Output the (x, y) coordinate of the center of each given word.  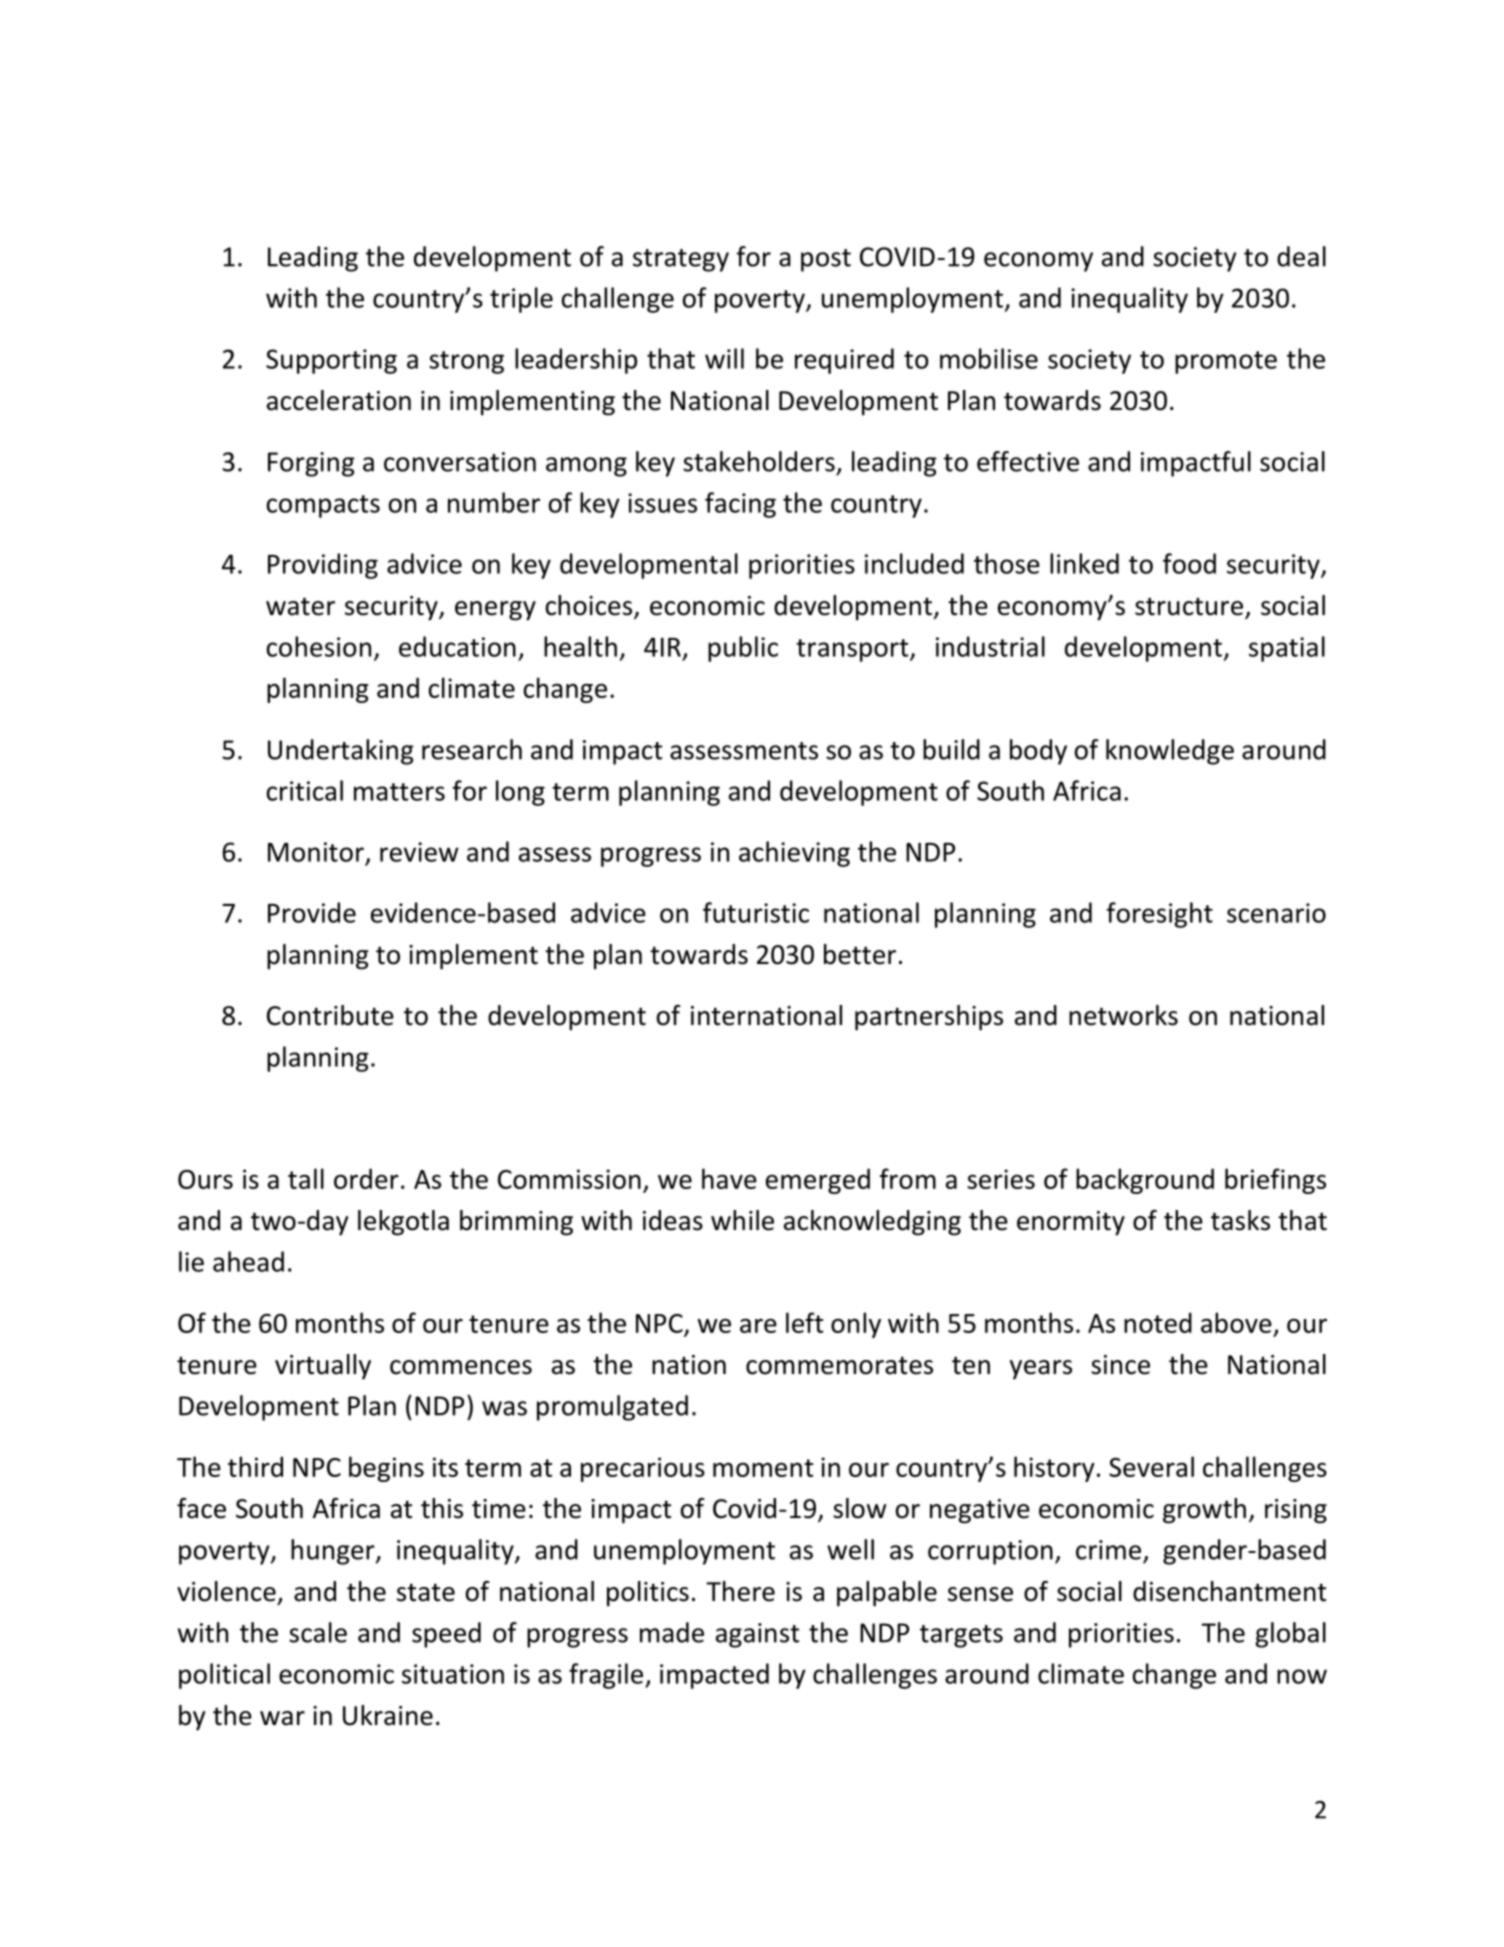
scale (318, 1632)
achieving (794, 854)
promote (1226, 362)
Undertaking (341, 752)
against (757, 1635)
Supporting (331, 361)
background (1145, 1181)
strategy (681, 260)
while (742, 1220)
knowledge (1170, 752)
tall (306, 1178)
